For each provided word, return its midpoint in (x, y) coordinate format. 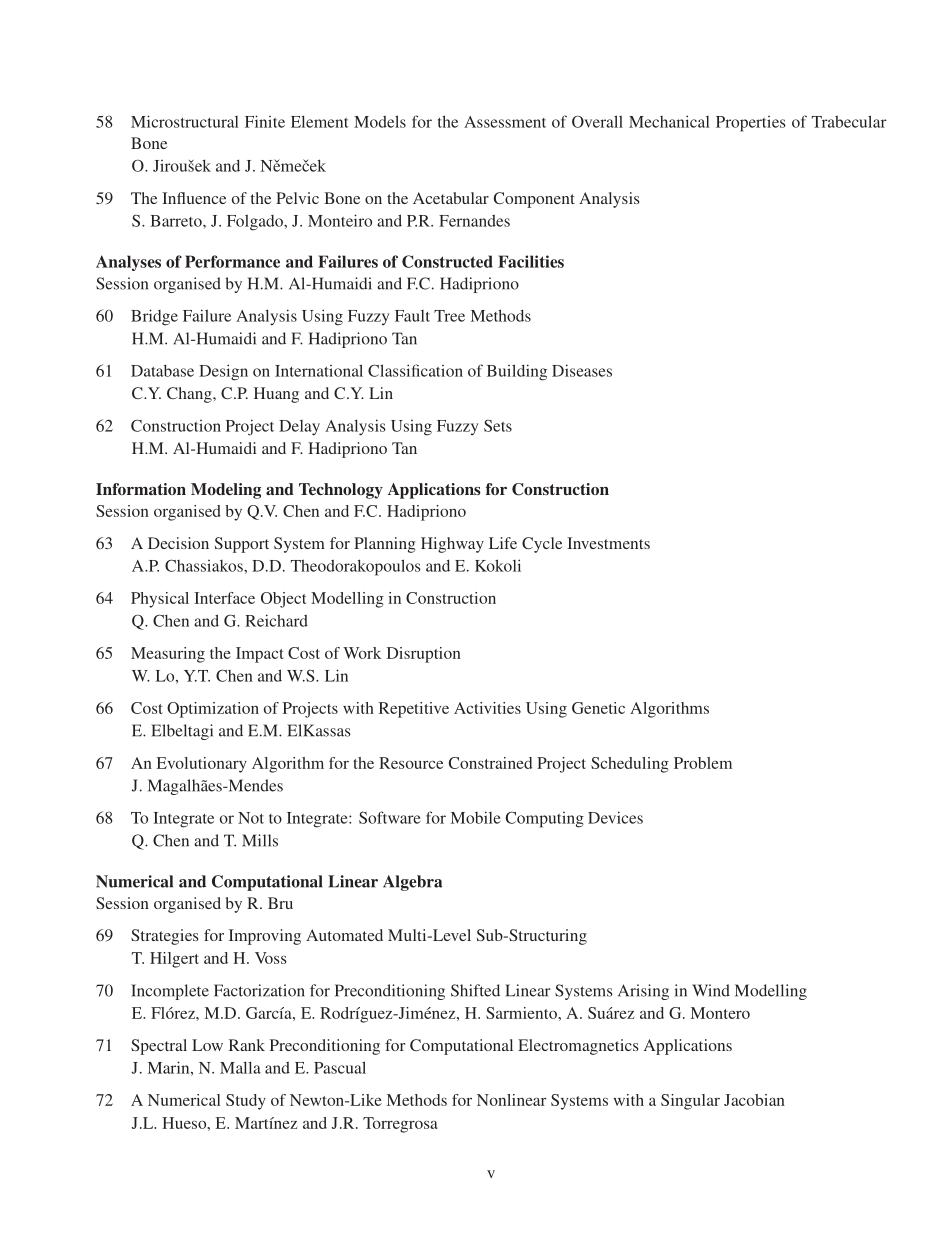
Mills (260, 840)
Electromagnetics (578, 1047)
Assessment (505, 122)
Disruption (424, 655)
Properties (751, 124)
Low (207, 1045)
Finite (265, 121)
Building (517, 372)
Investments (608, 543)
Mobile (476, 817)
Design (223, 372)
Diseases (582, 370)
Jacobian (754, 1100)
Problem (703, 763)
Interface (224, 598)
